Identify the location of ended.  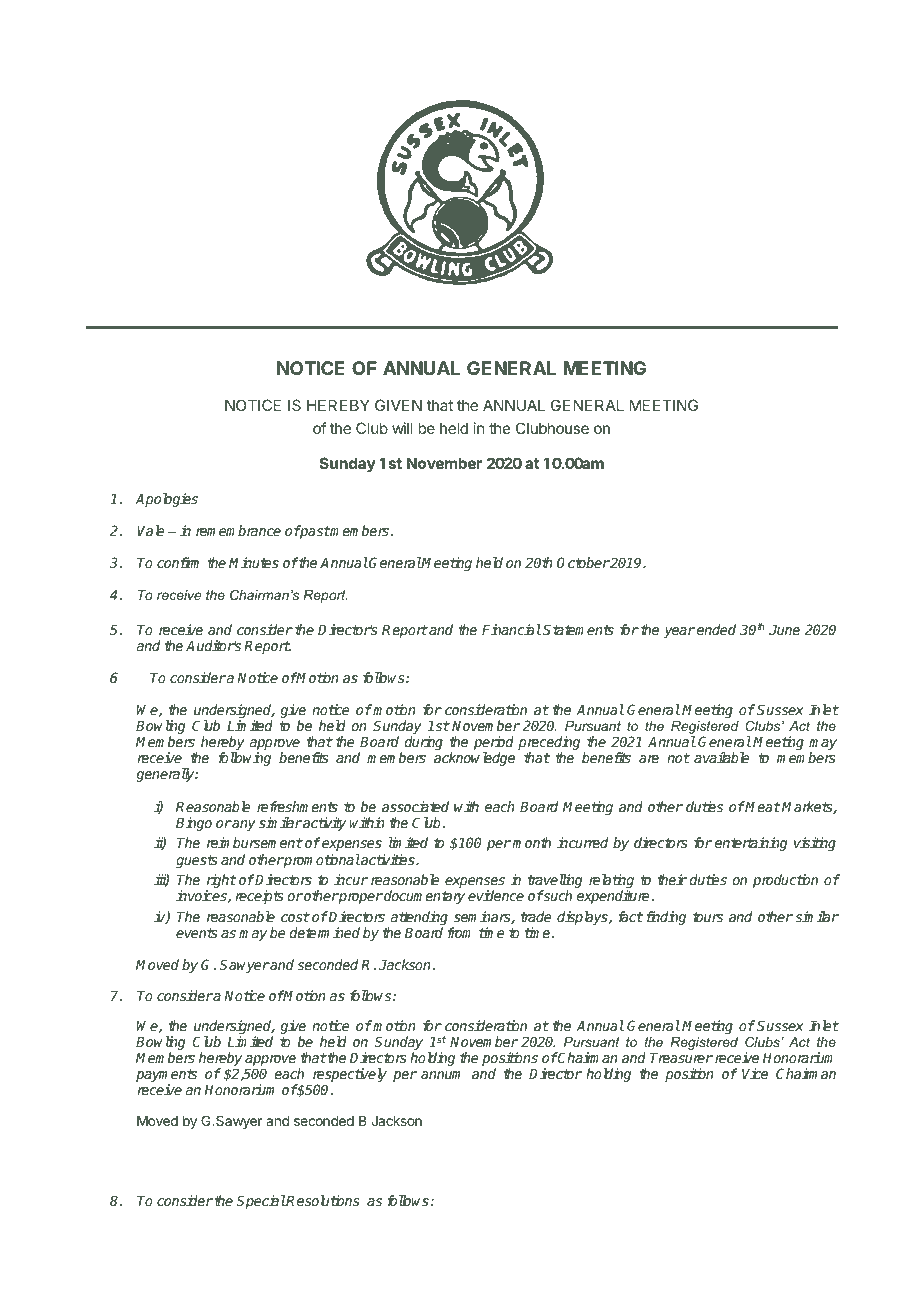
(716, 629).
